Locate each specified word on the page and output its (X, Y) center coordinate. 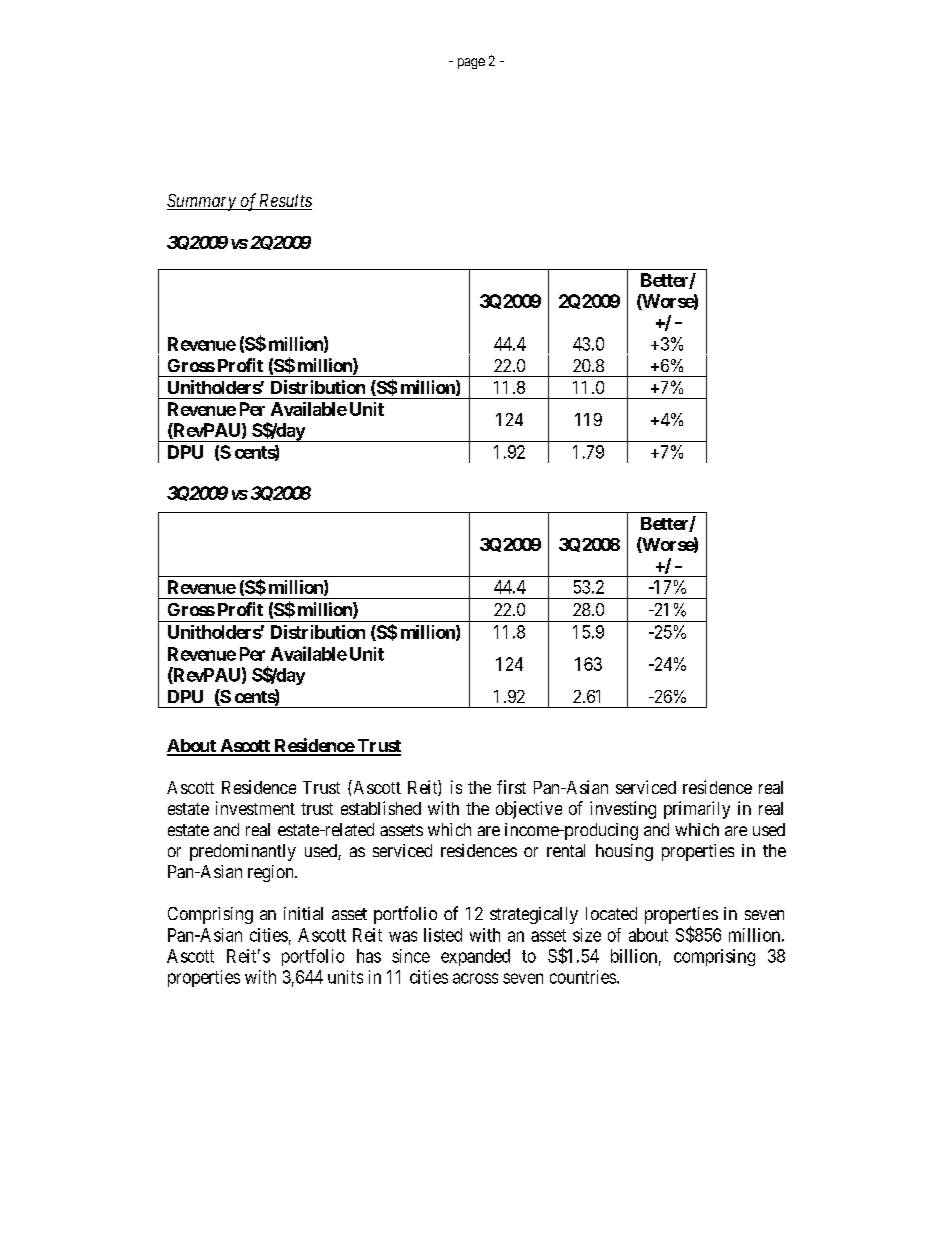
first (511, 787)
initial (303, 913)
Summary (202, 202)
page (471, 63)
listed (443, 935)
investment (255, 808)
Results (284, 202)
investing (623, 810)
